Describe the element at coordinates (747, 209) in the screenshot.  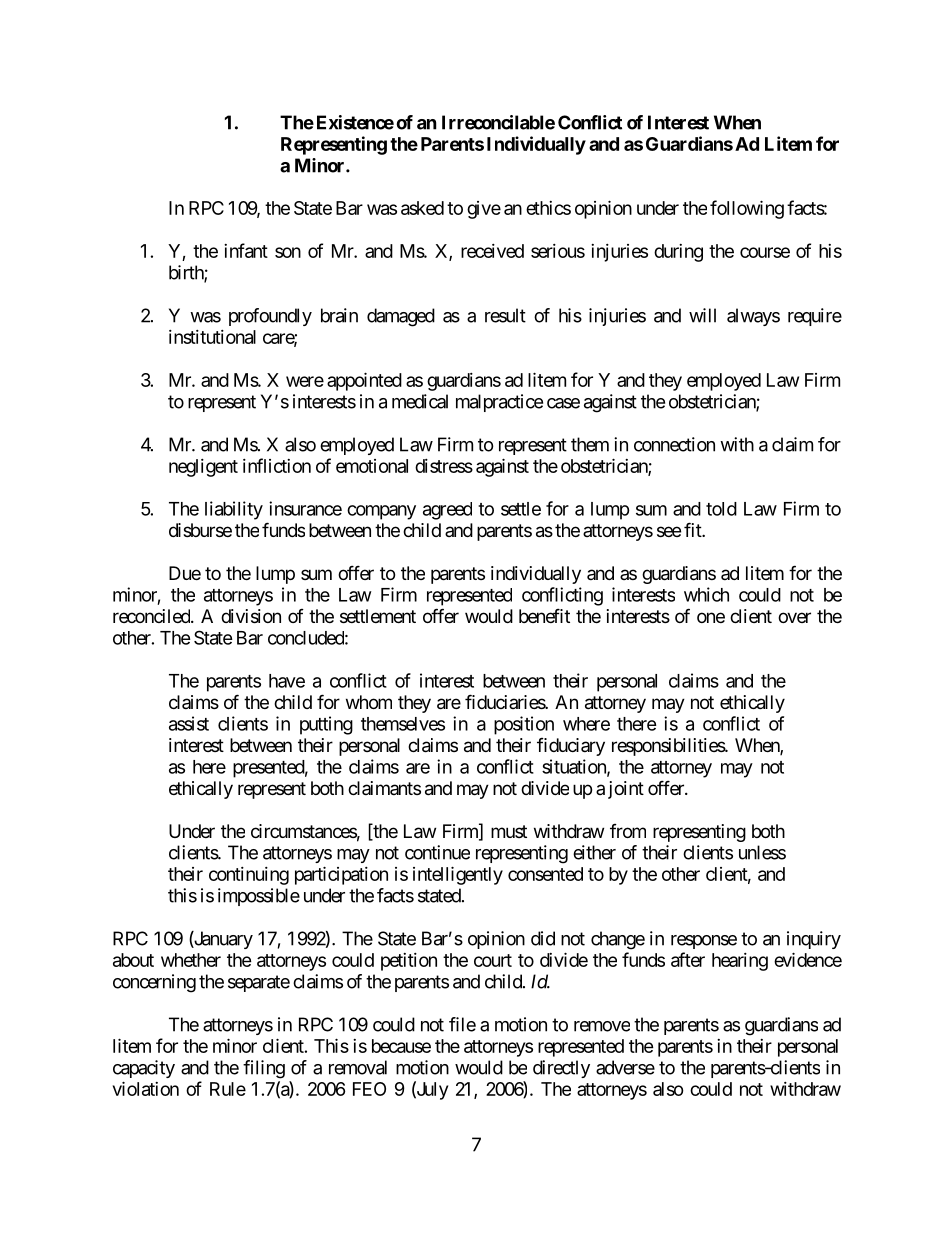
I see `following` at that location.
